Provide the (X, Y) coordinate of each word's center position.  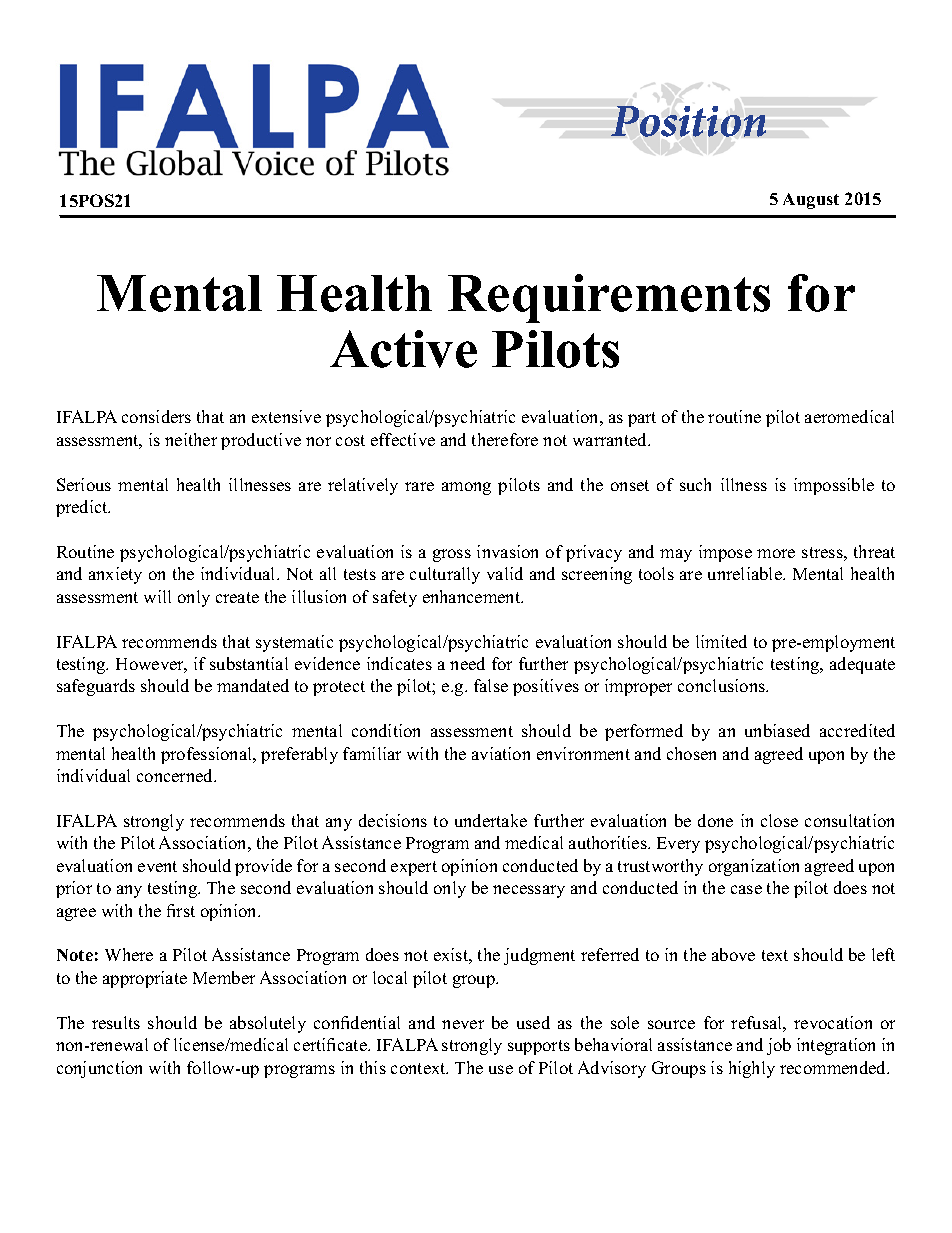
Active (403, 349)
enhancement (473, 596)
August (811, 201)
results (116, 1022)
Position (688, 121)
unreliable (746, 573)
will (157, 596)
